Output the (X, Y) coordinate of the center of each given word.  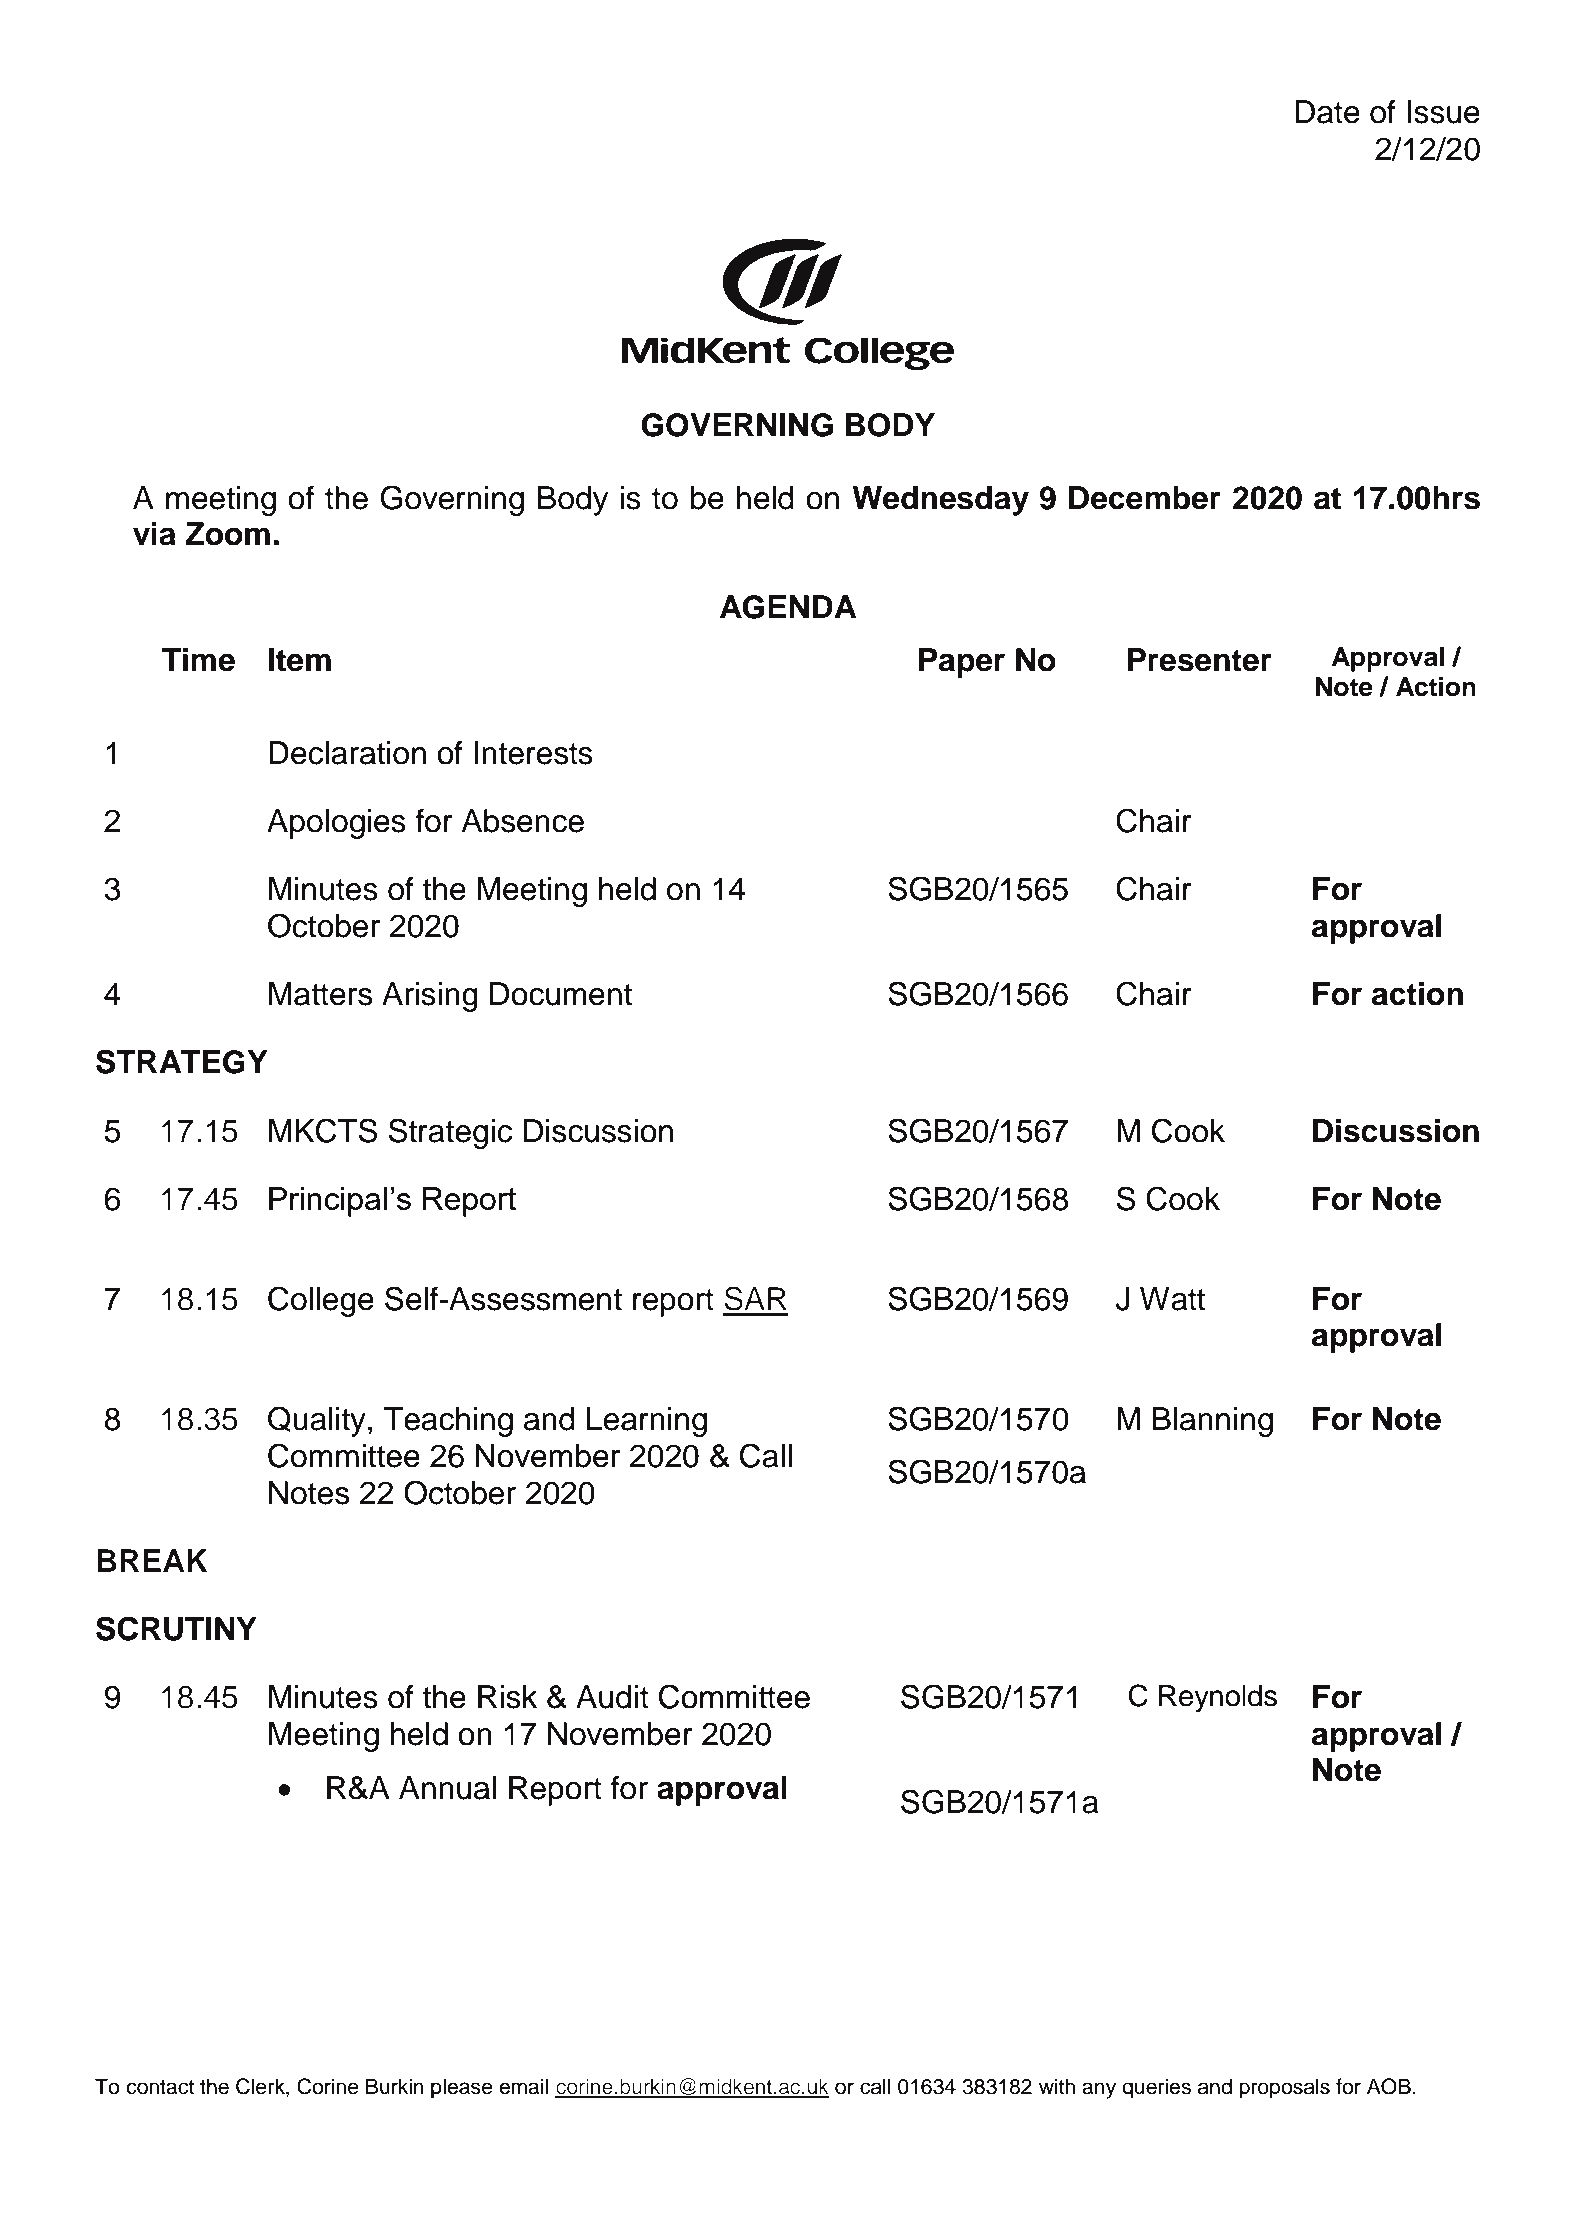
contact (160, 2087)
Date (1327, 112)
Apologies (336, 824)
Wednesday (941, 501)
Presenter (1200, 660)
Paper (962, 663)
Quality (317, 1421)
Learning (647, 1422)
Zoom (228, 534)
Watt (1172, 1299)
